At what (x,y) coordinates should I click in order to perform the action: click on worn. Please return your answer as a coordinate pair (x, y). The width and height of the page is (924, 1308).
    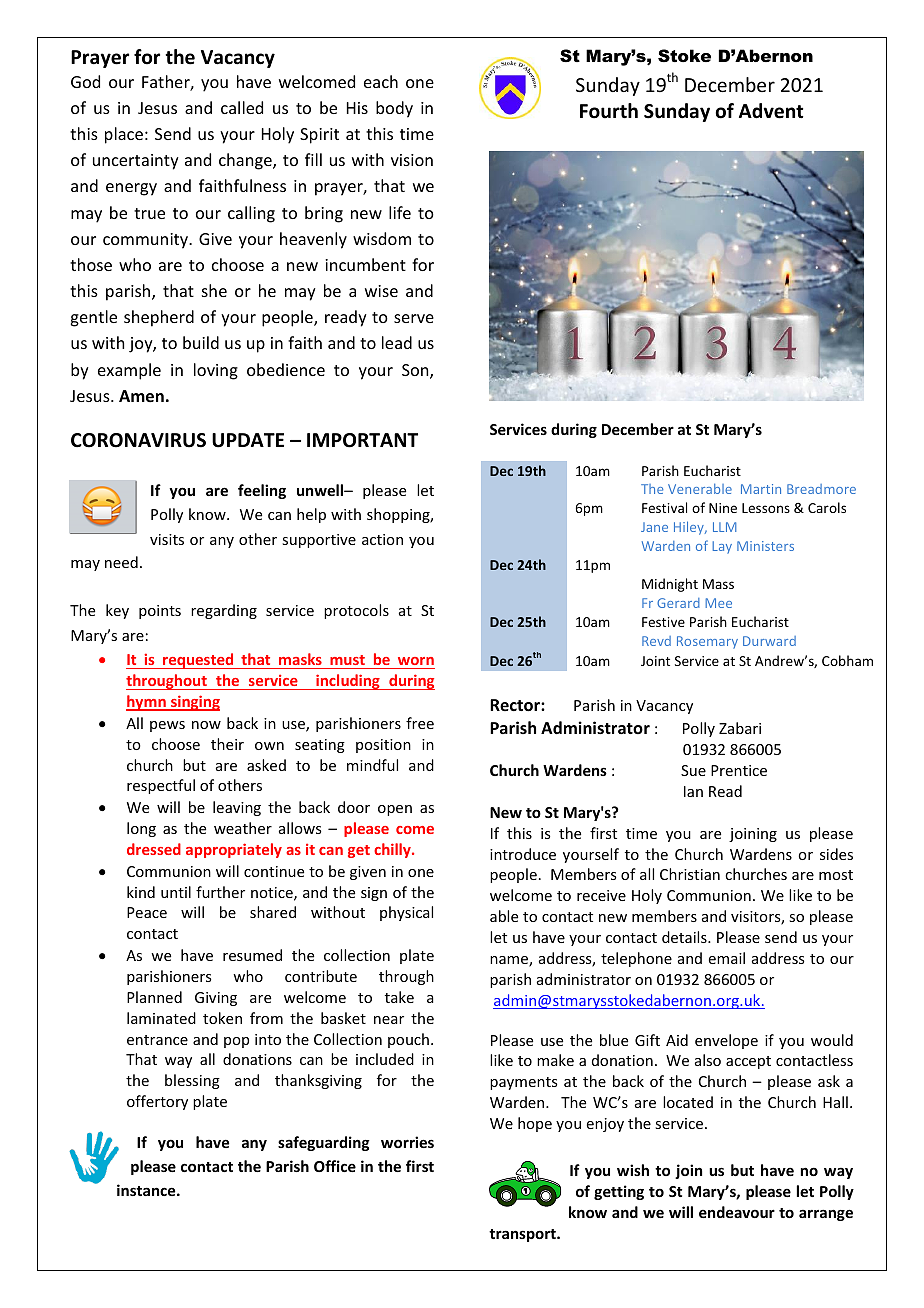
    Looking at the image, I should click on (416, 661).
